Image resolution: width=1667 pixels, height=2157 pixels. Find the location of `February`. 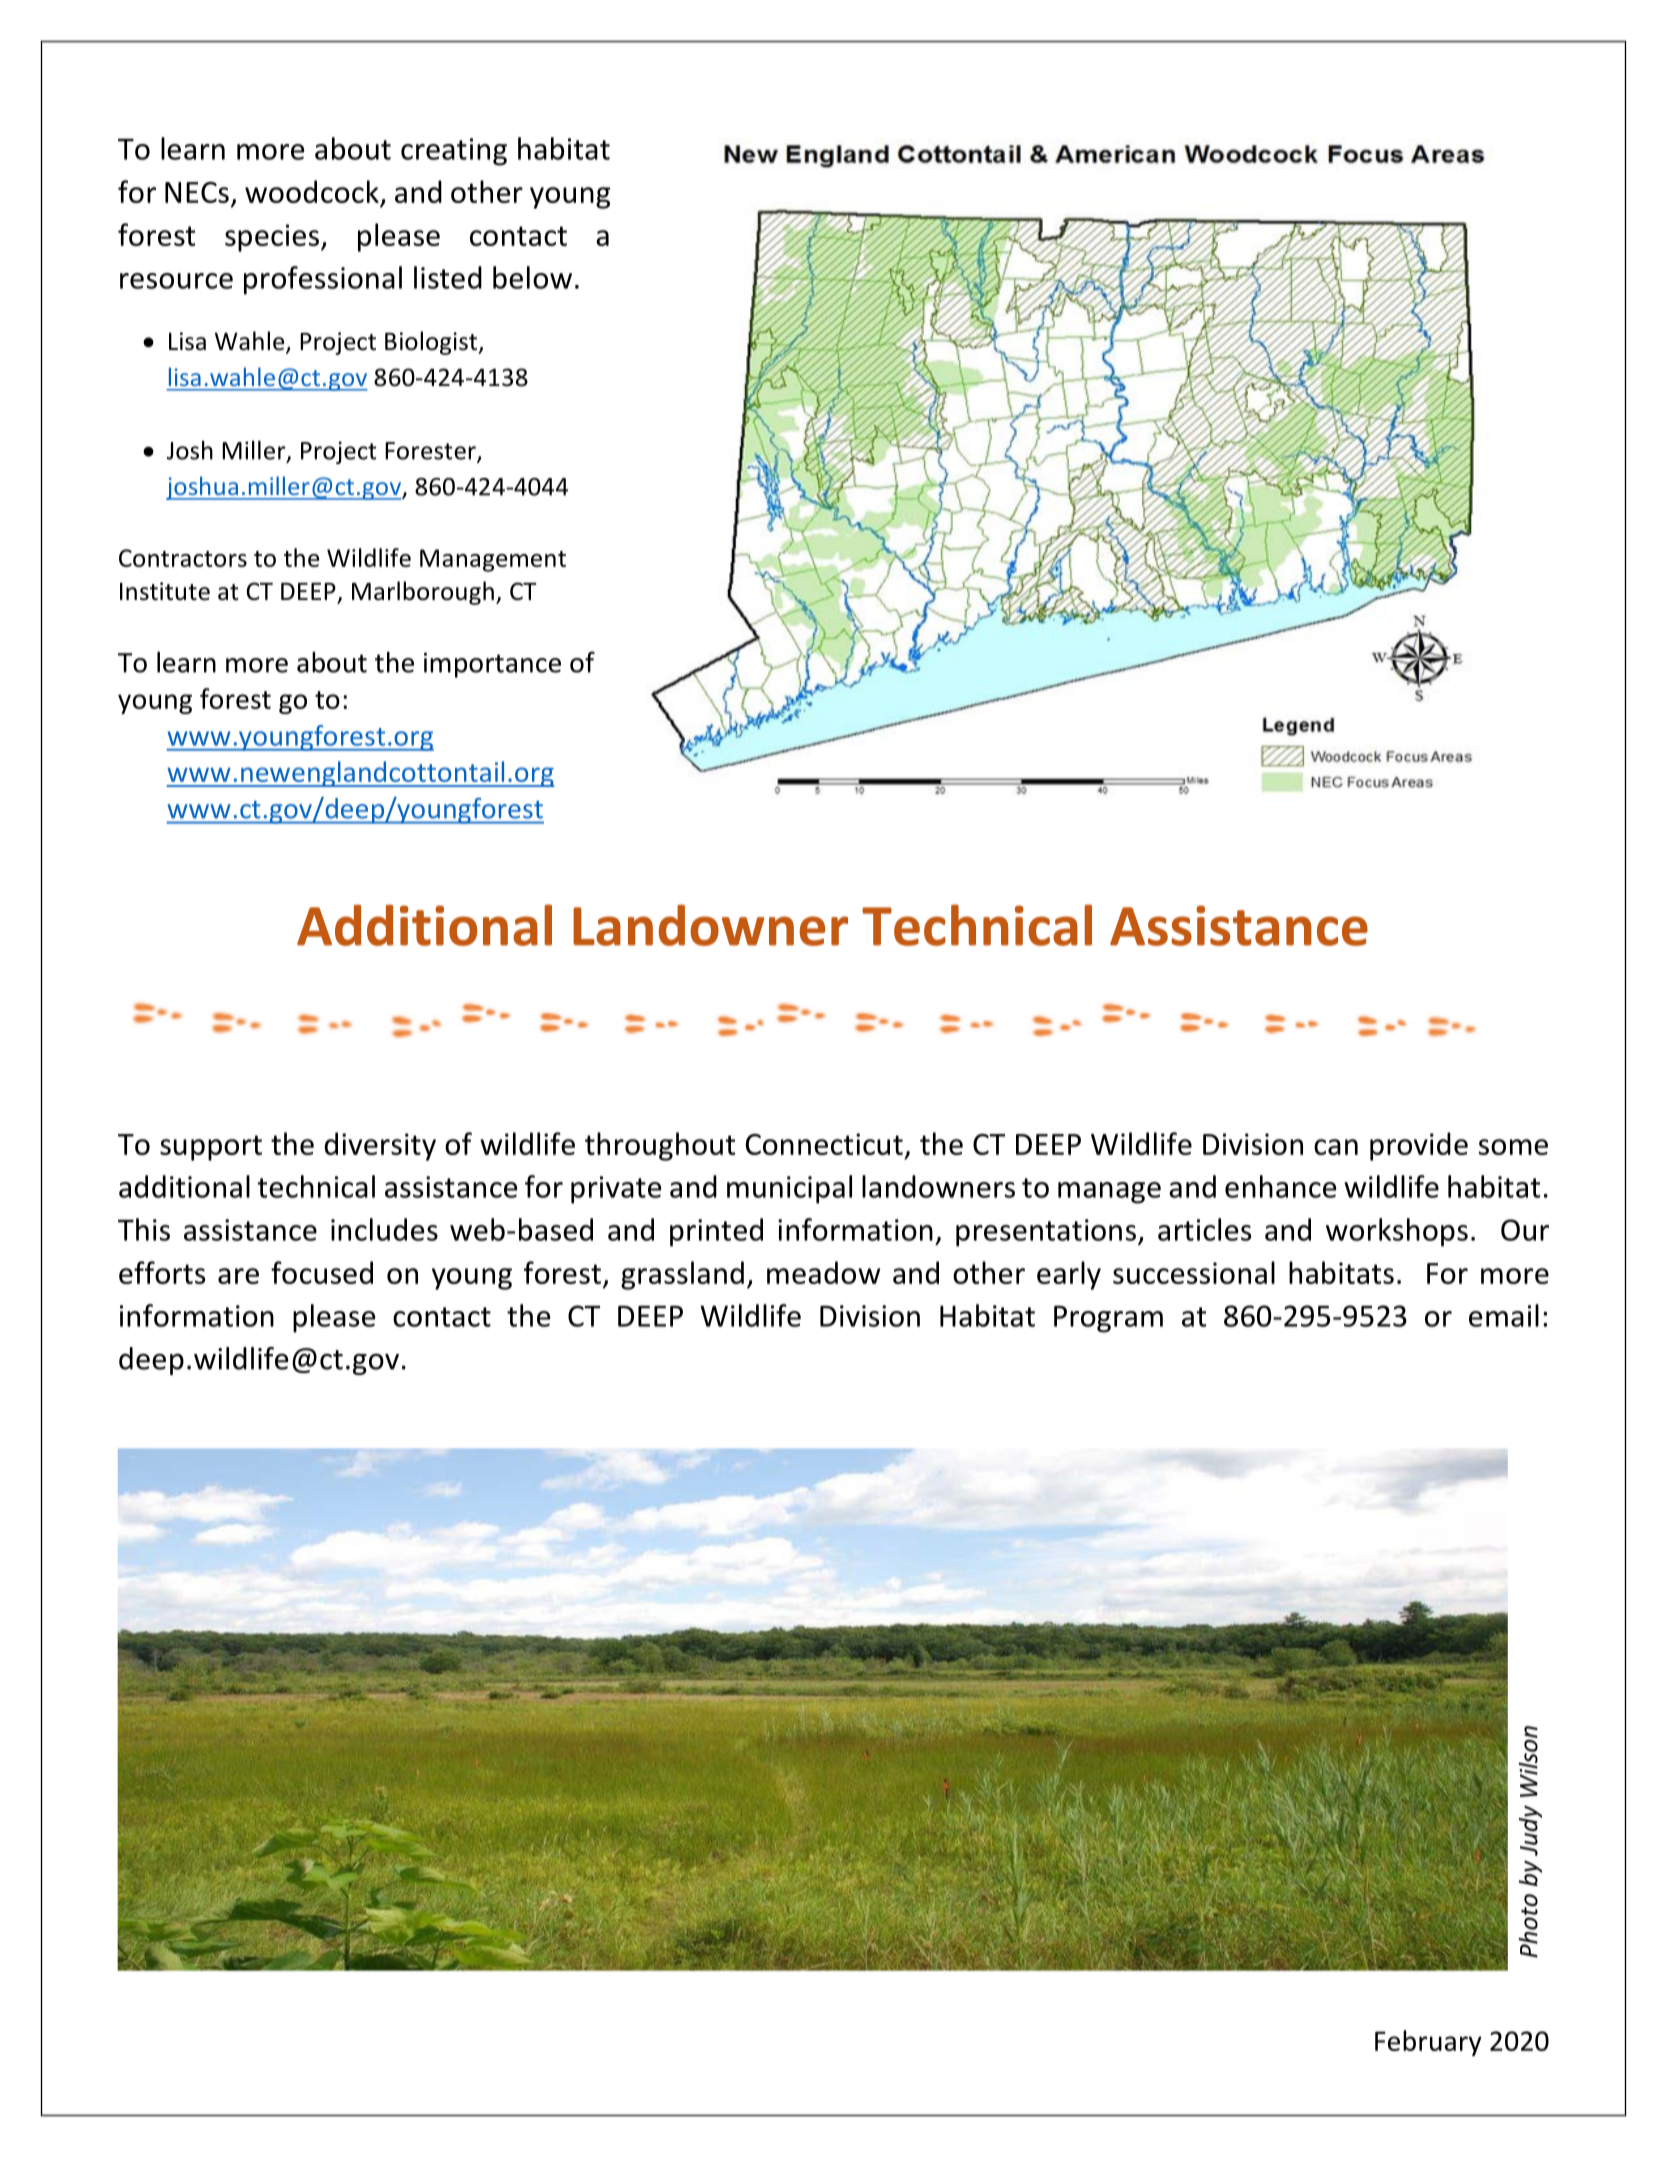

February is located at coordinates (1428, 2043).
